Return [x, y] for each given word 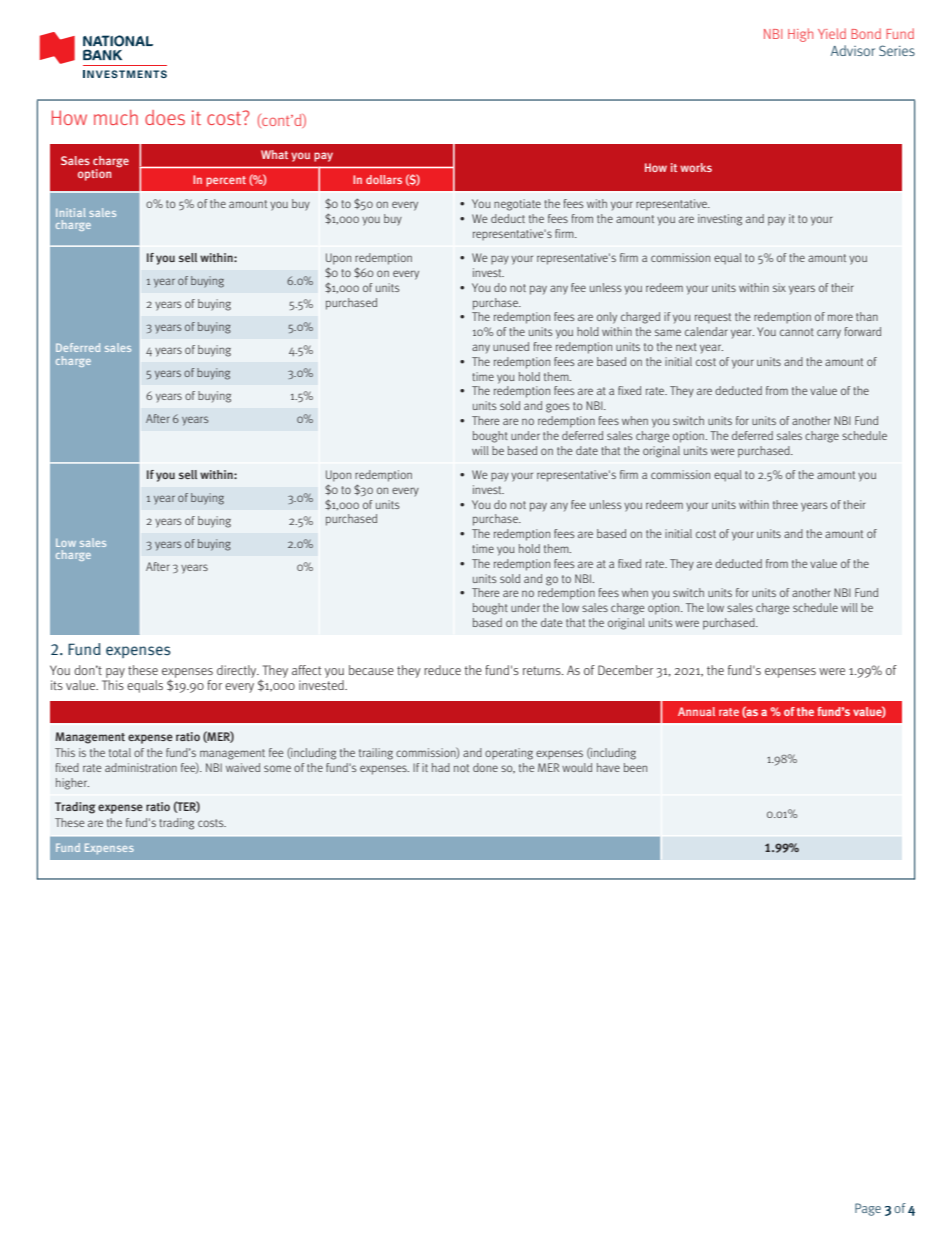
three [785, 504]
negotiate [517, 205]
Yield [832, 33]
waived [243, 767]
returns [543, 670]
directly [238, 671]
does [165, 117]
